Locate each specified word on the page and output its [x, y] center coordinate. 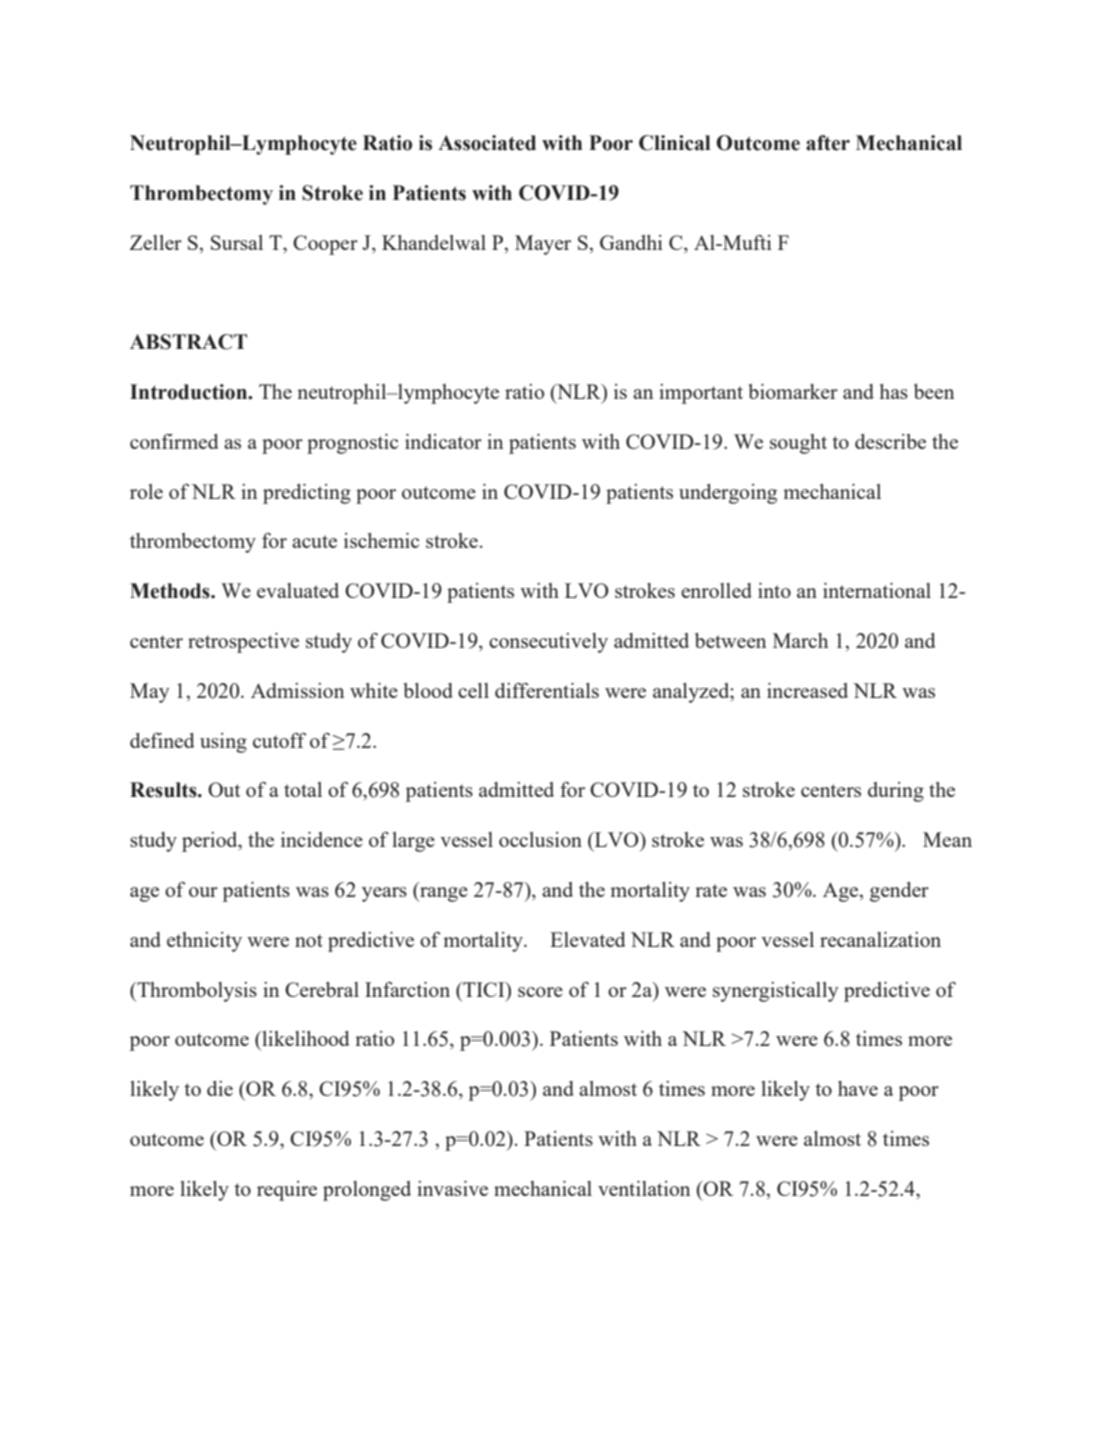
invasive [452, 1188]
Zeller [156, 242]
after [828, 143]
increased [807, 690]
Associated [487, 143]
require [287, 1191]
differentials [547, 690]
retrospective [243, 643]
